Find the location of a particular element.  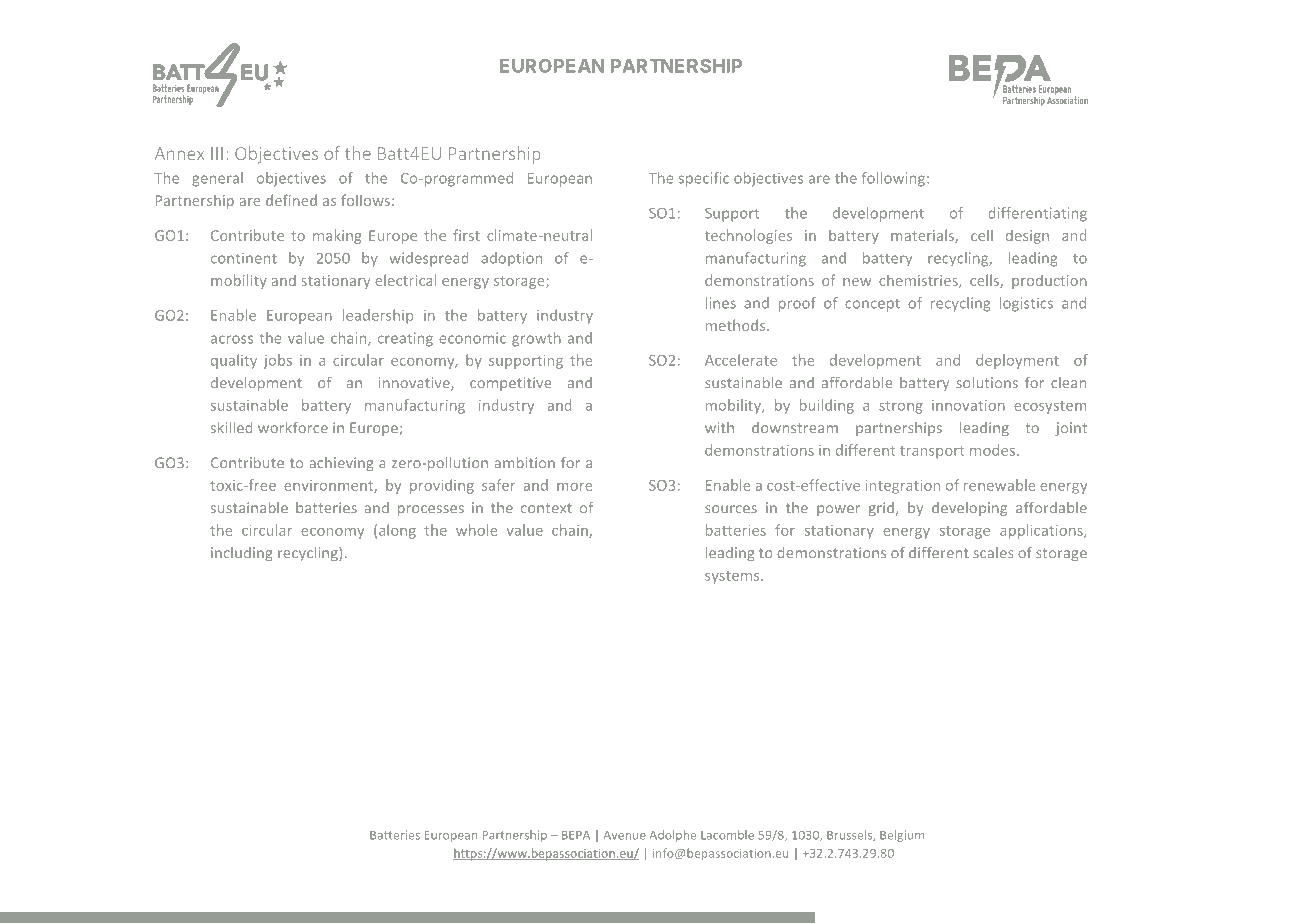

achieving is located at coordinates (341, 464).
